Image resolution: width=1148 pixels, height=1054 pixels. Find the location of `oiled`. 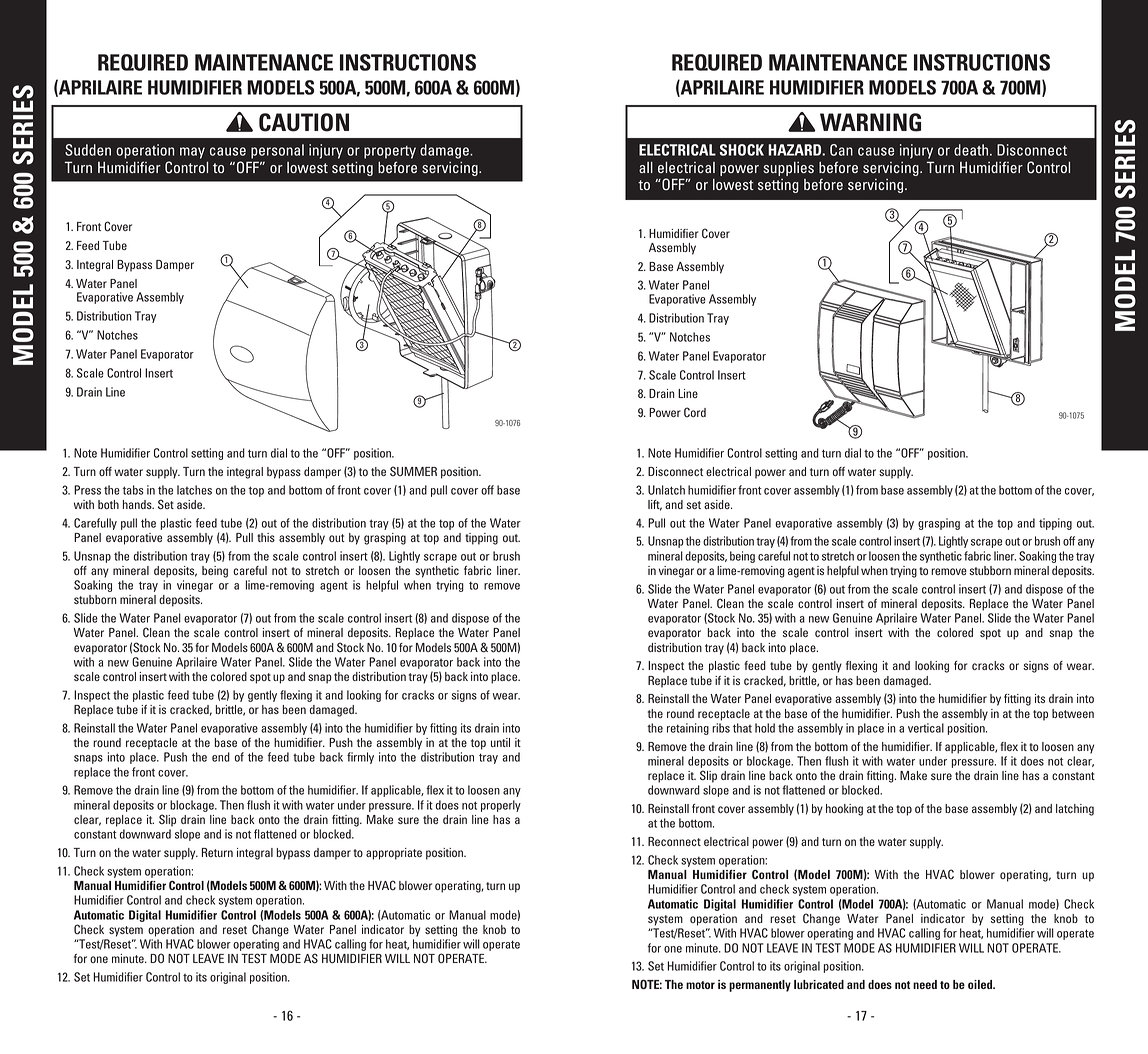

oiled is located at coordinates (981, 984).
